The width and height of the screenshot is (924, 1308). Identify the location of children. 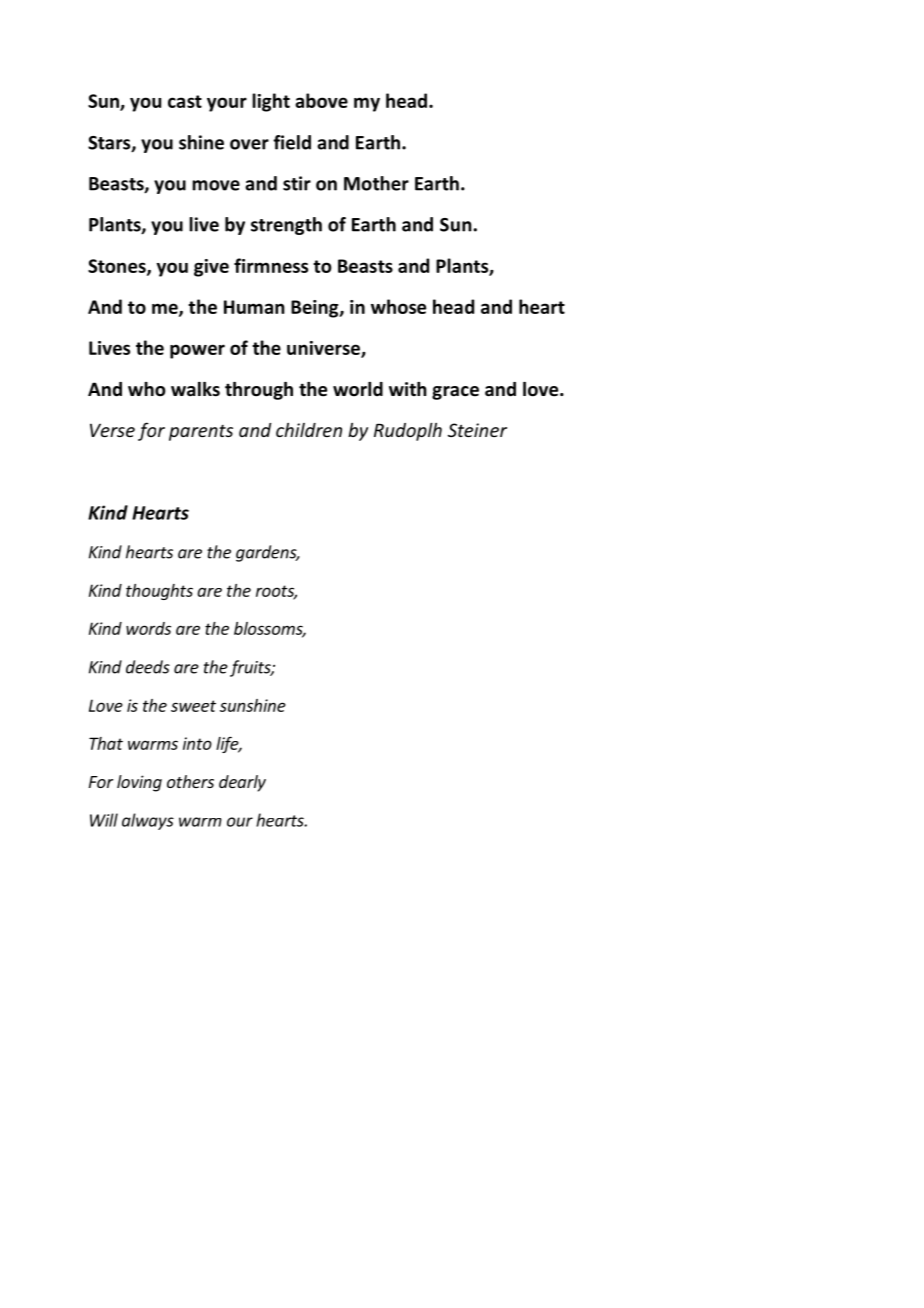
(309, 430).
